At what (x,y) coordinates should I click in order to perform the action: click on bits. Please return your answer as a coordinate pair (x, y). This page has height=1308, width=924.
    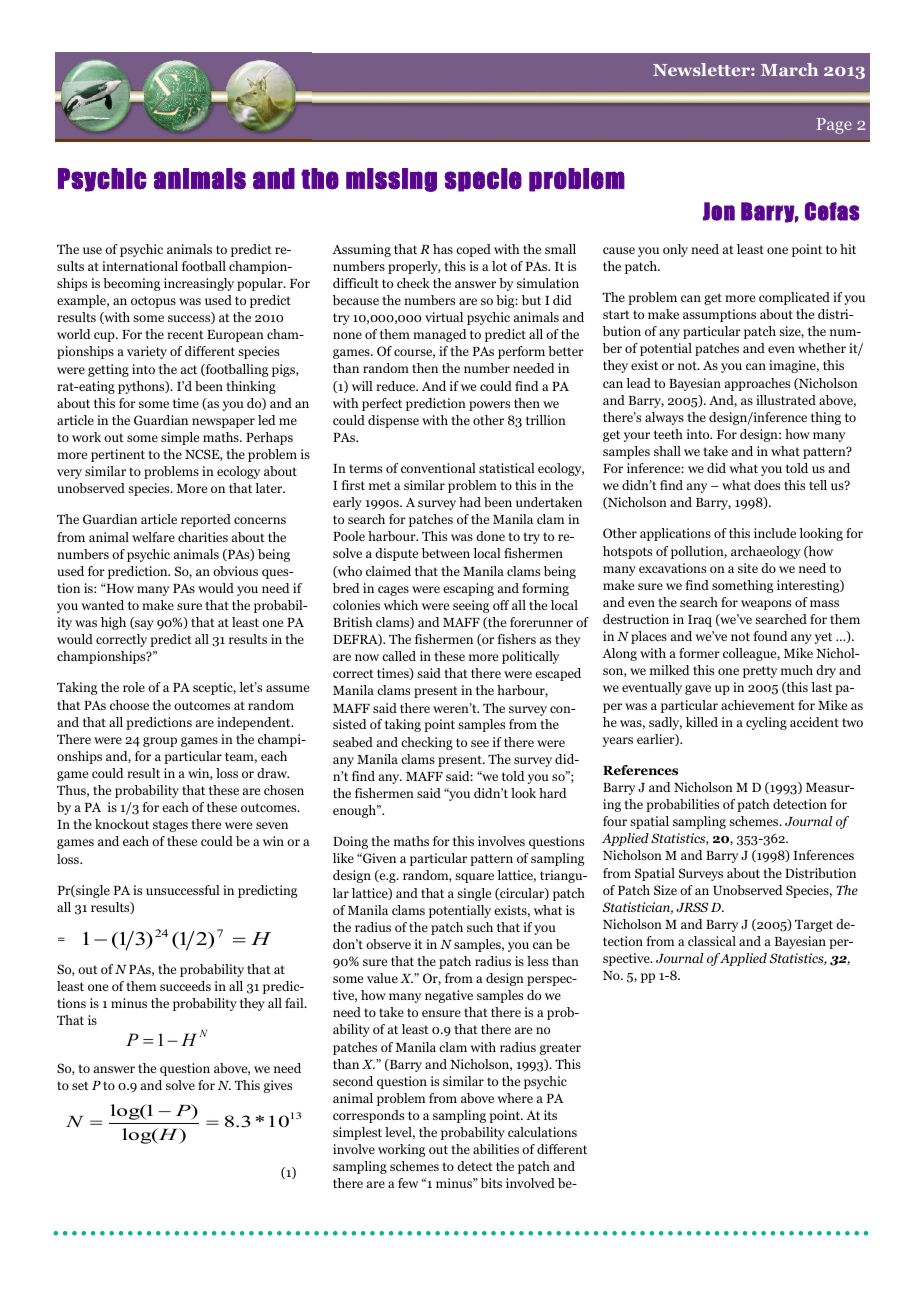
    Looking at the image, I should click on (491, 1183).
